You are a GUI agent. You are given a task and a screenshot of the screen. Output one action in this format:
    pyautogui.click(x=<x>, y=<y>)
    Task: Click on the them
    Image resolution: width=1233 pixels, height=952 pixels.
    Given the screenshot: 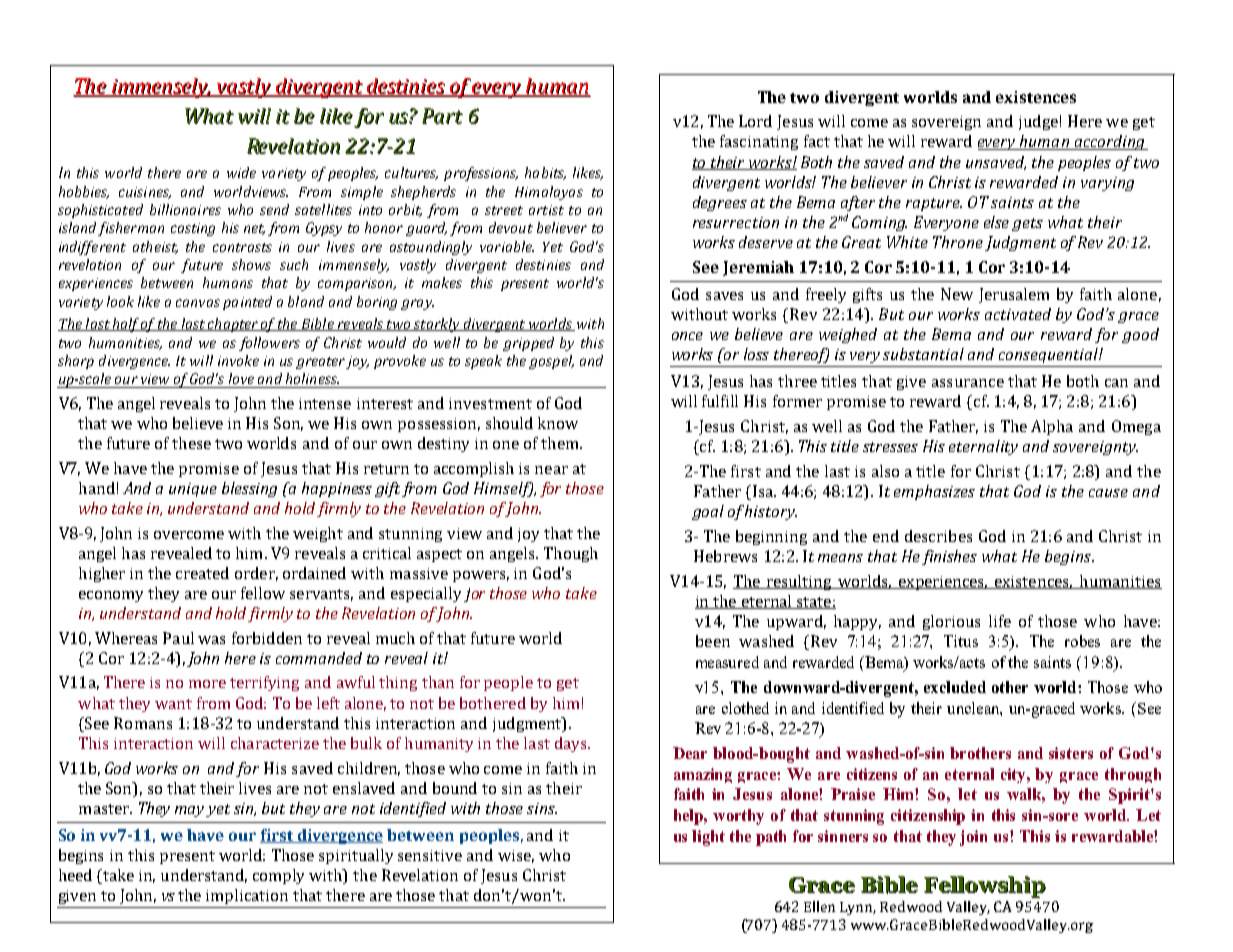 What is the action you would take?
    pyautogui.click(x=561, y=443)
